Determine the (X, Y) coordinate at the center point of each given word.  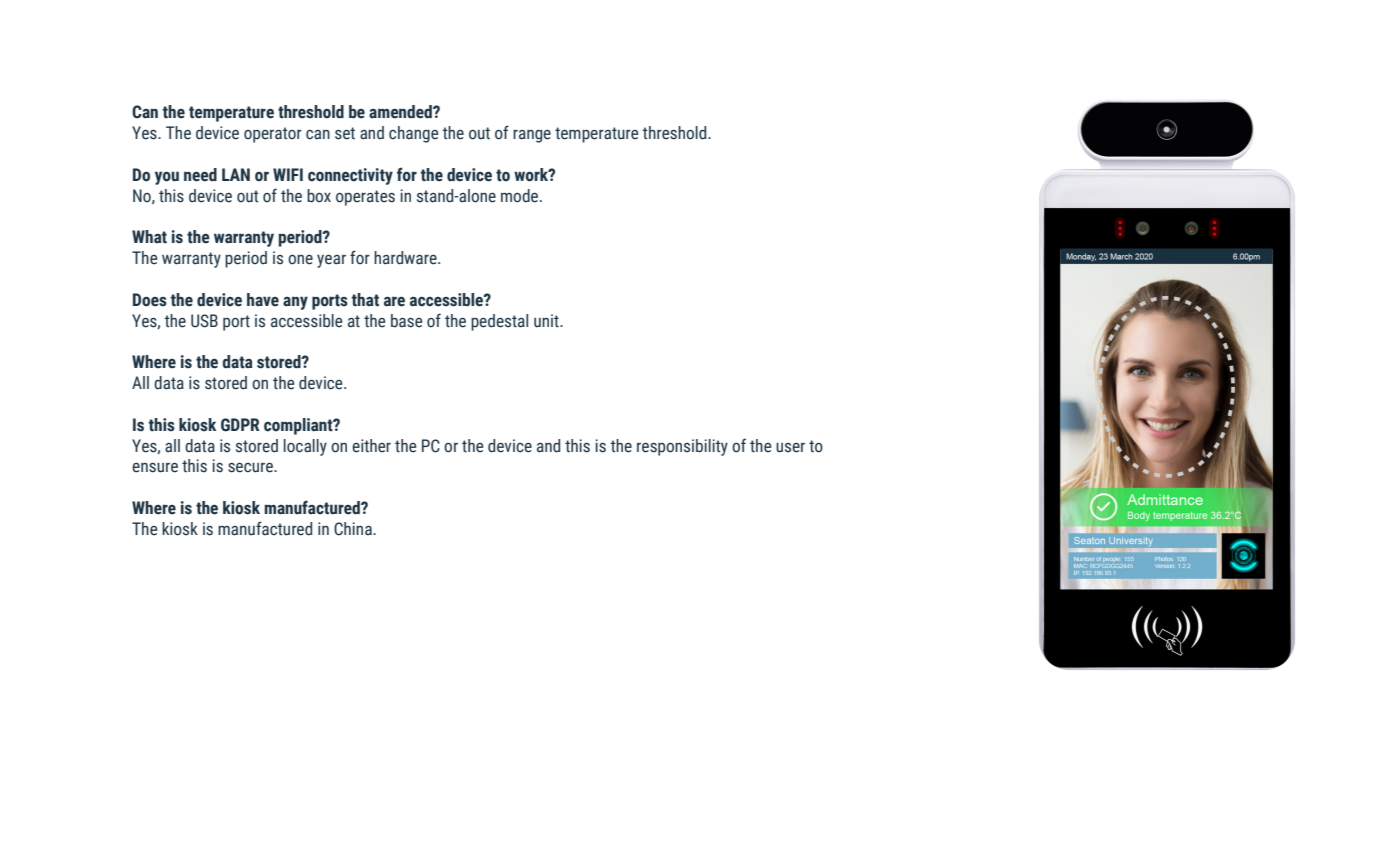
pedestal (499, 322)
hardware (406, 258)
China (354, 529)
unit (547, 321)
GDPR (240, 425)
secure (251, 467)
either (371, 446)
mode (521, 196)
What (149, 237)
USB (204, 321)
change (413, 134)
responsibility (682, 447)
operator (273, 135)
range (532, 136)
